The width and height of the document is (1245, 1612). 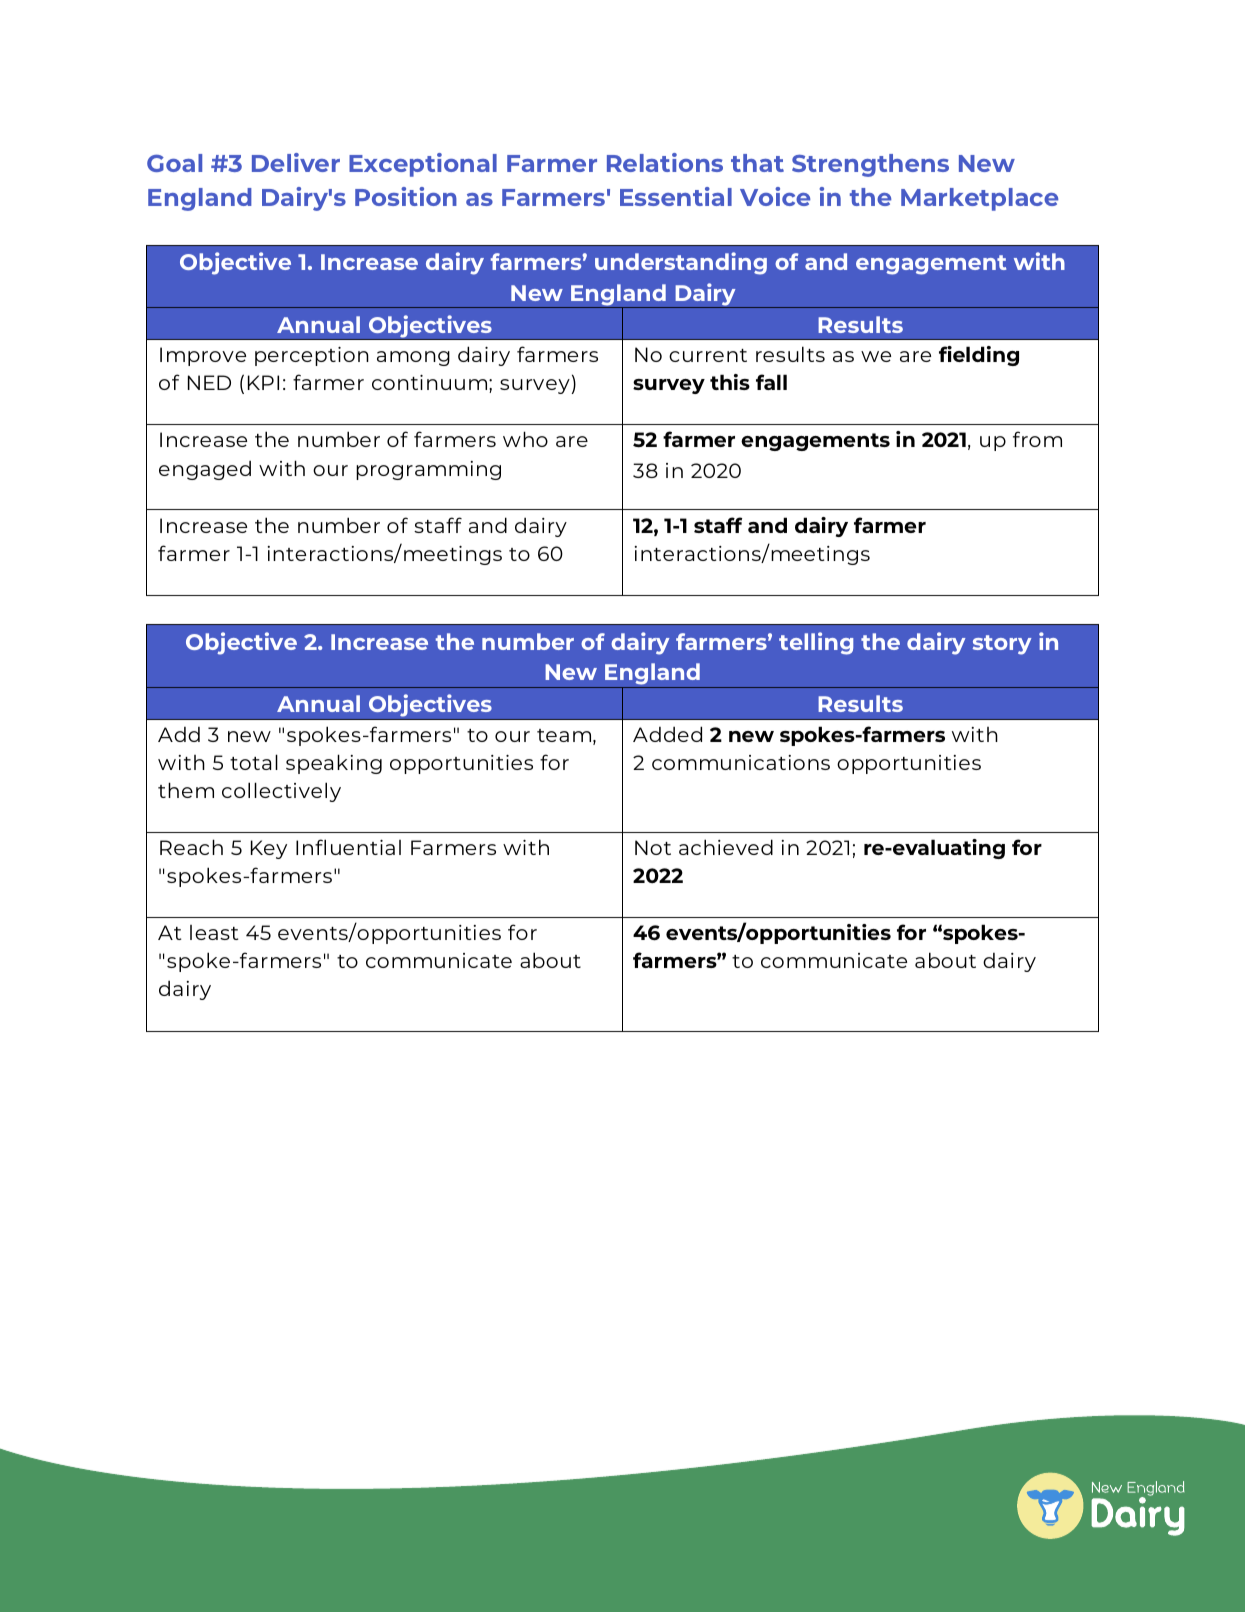 I want to click on programming, so click(x=428, y=470).
